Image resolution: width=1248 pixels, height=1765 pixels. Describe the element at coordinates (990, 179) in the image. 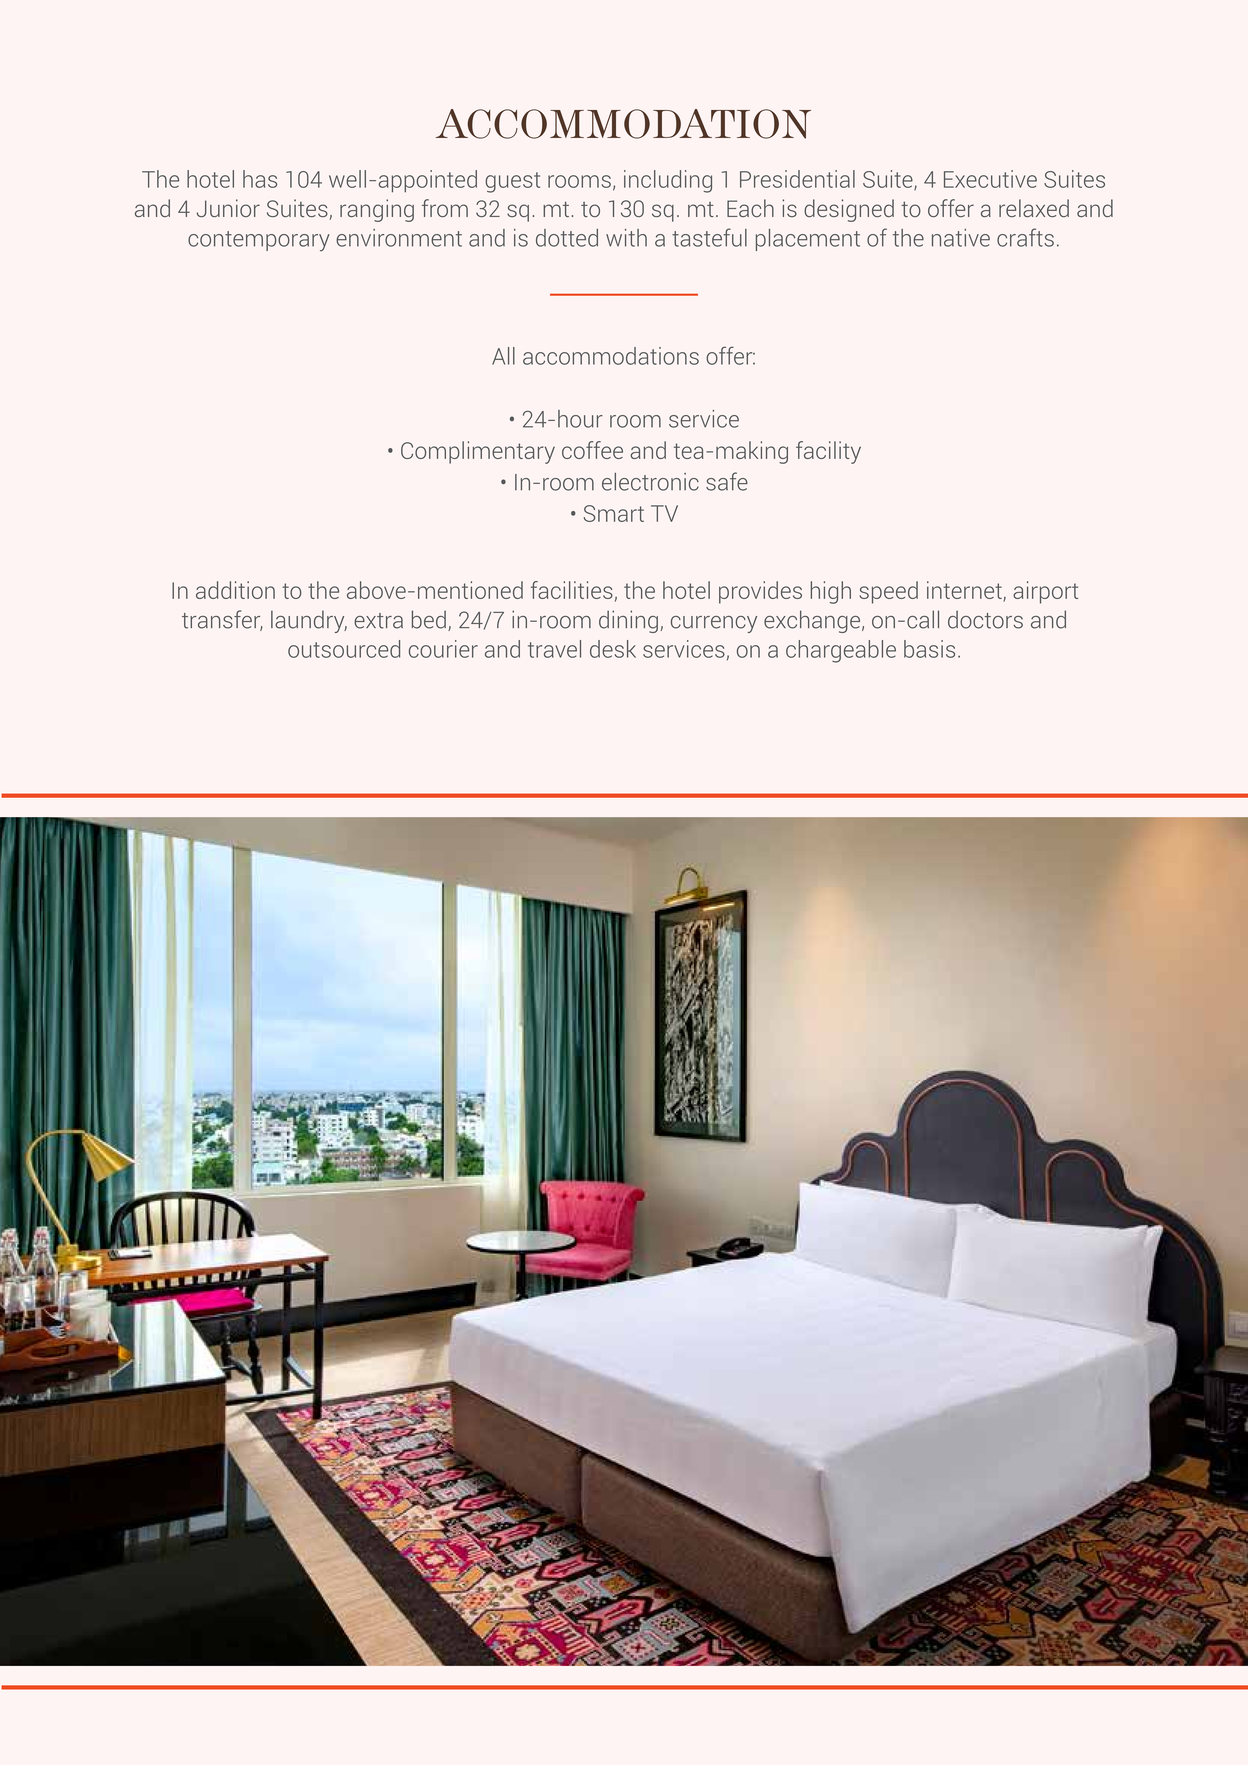

I see `Executive` at that location.
